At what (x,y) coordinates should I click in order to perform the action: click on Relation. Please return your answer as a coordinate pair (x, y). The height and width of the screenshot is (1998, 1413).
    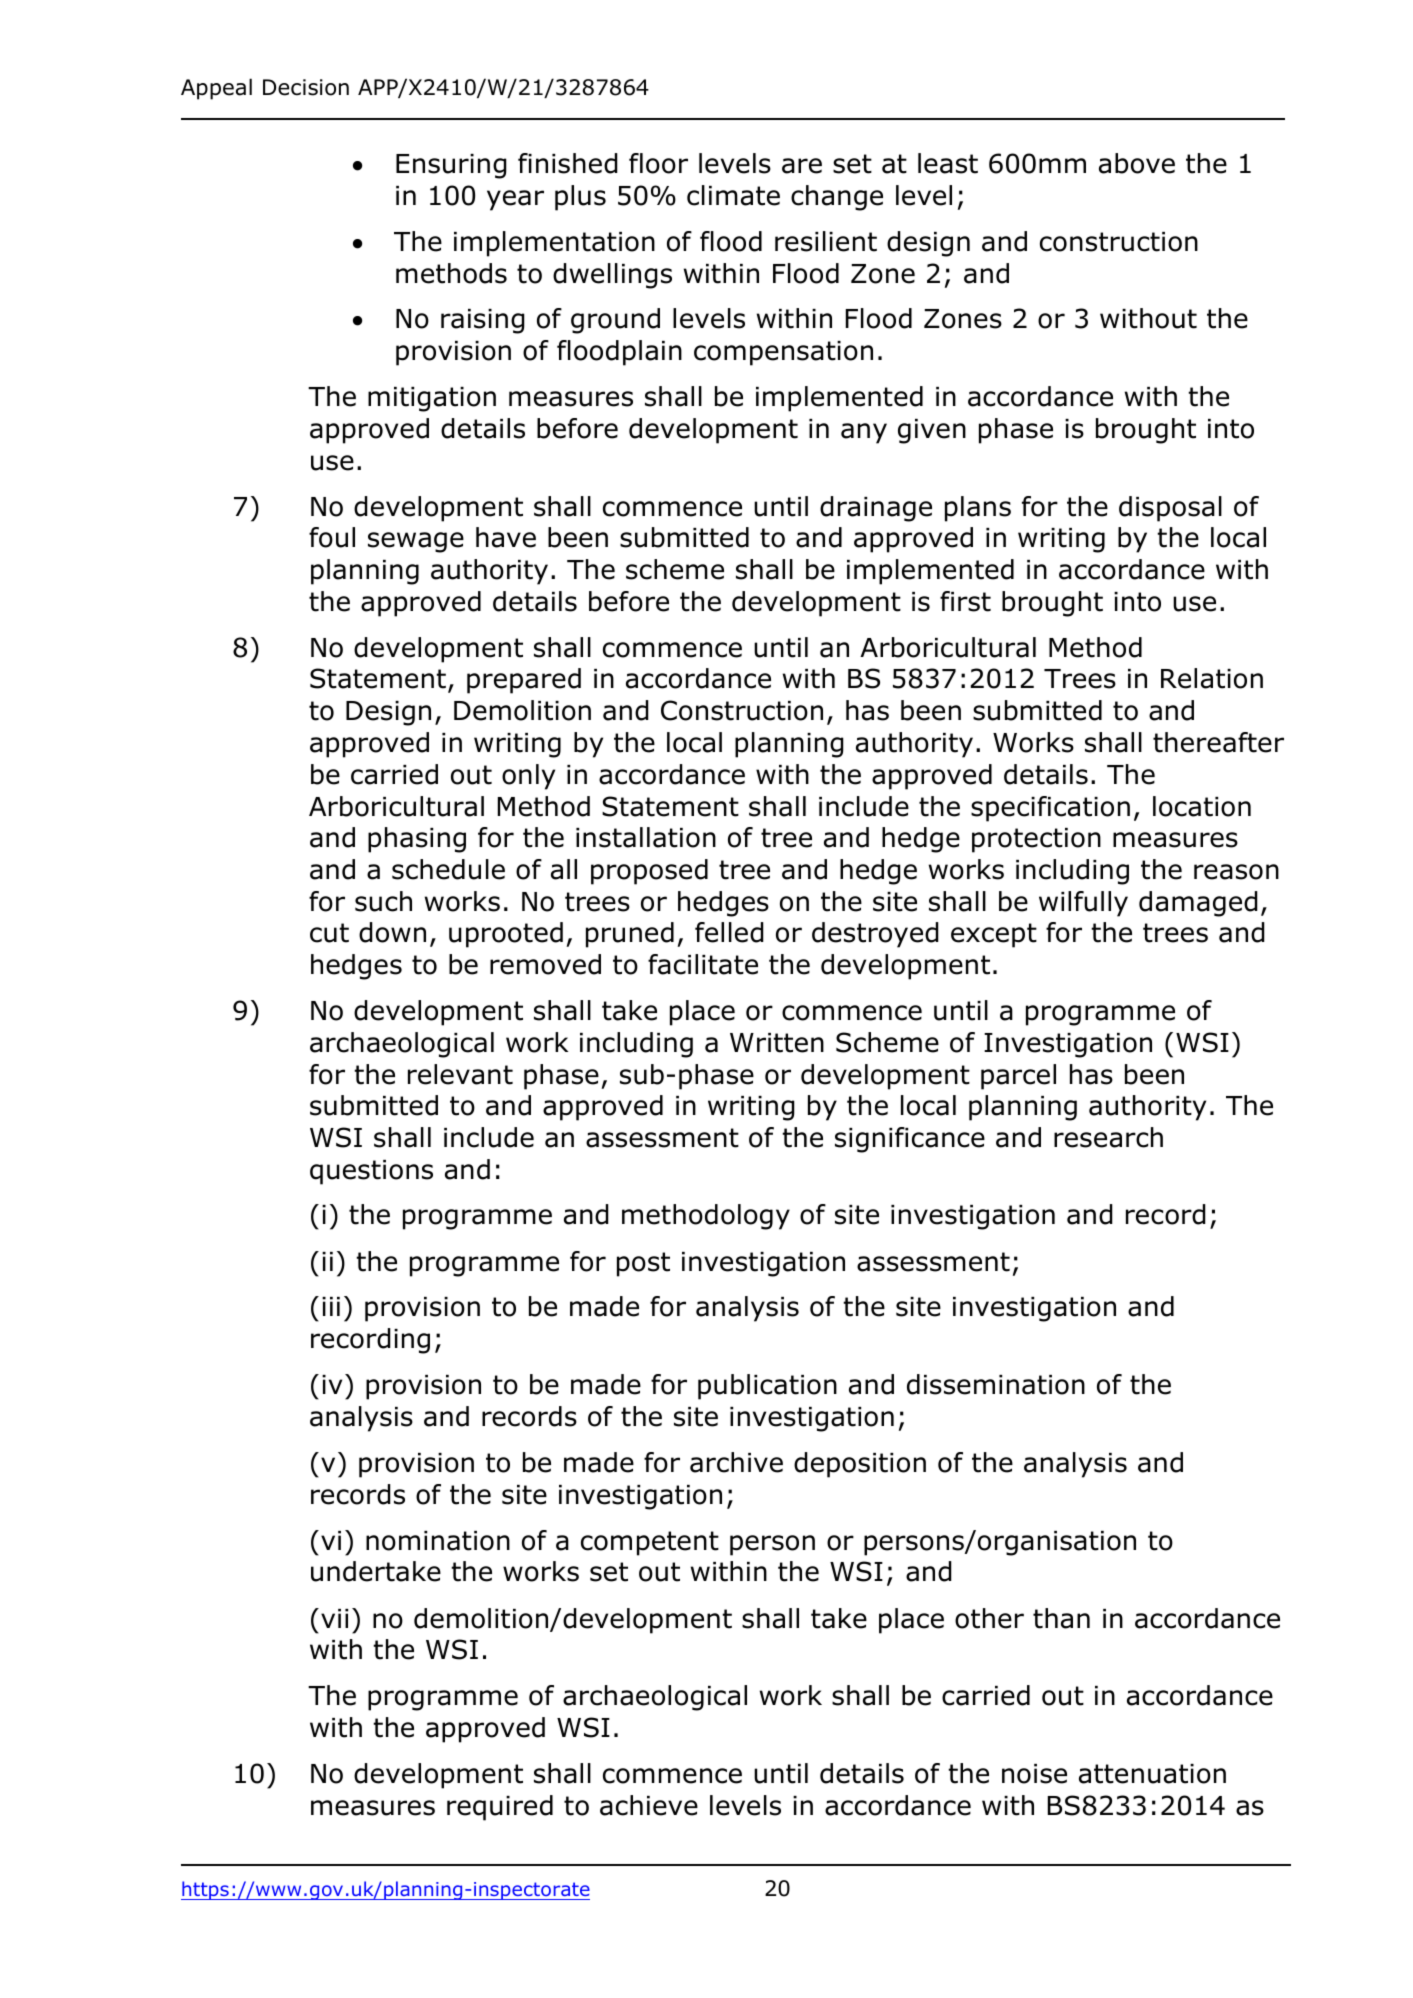
    Looking at the image, I should click on (1212, 678).
